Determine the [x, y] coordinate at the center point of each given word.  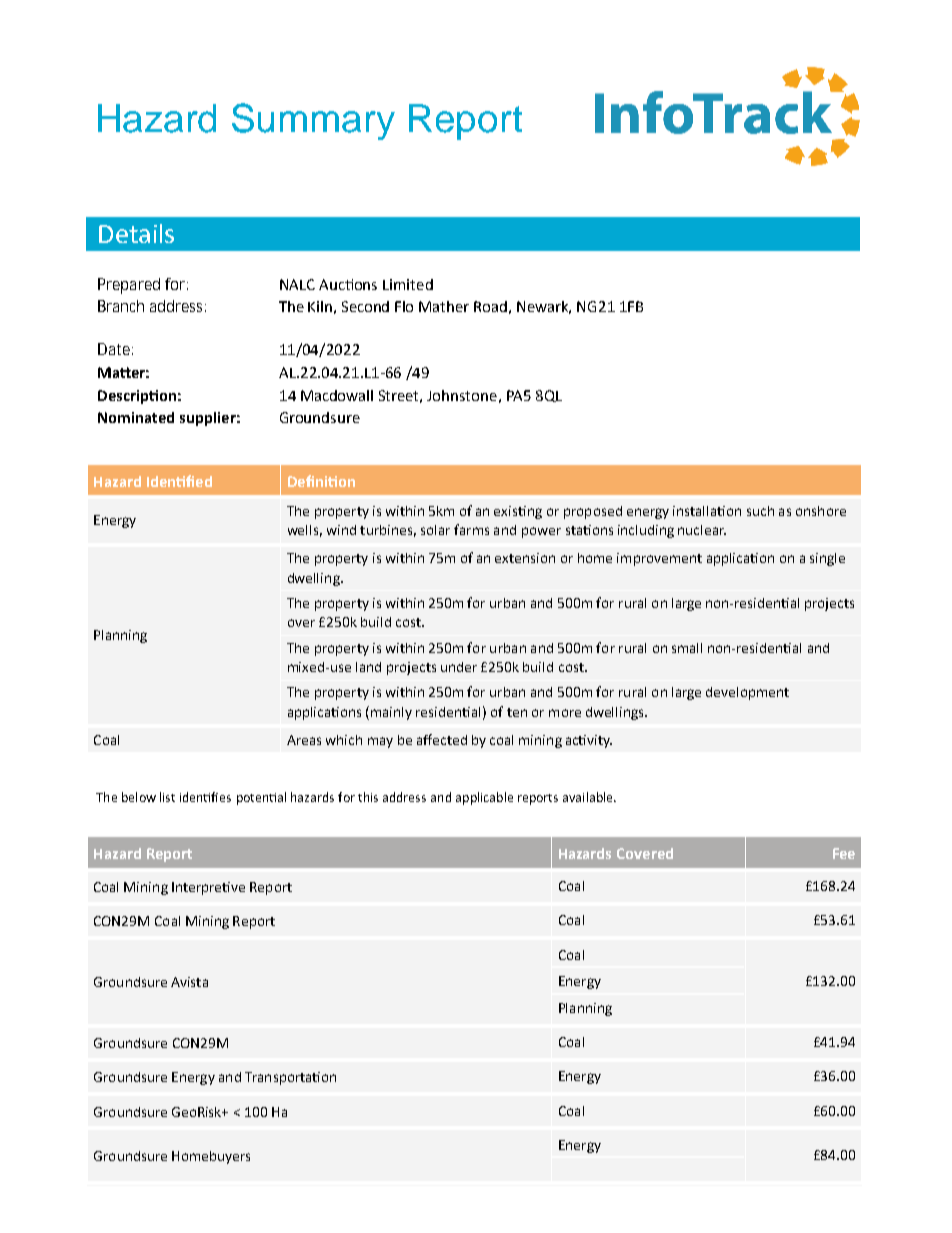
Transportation [290, 1078]
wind [341, 530]
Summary [313, 121]
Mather [444, 306]
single [827, 559]
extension [525, 558]
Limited [408, 284]
